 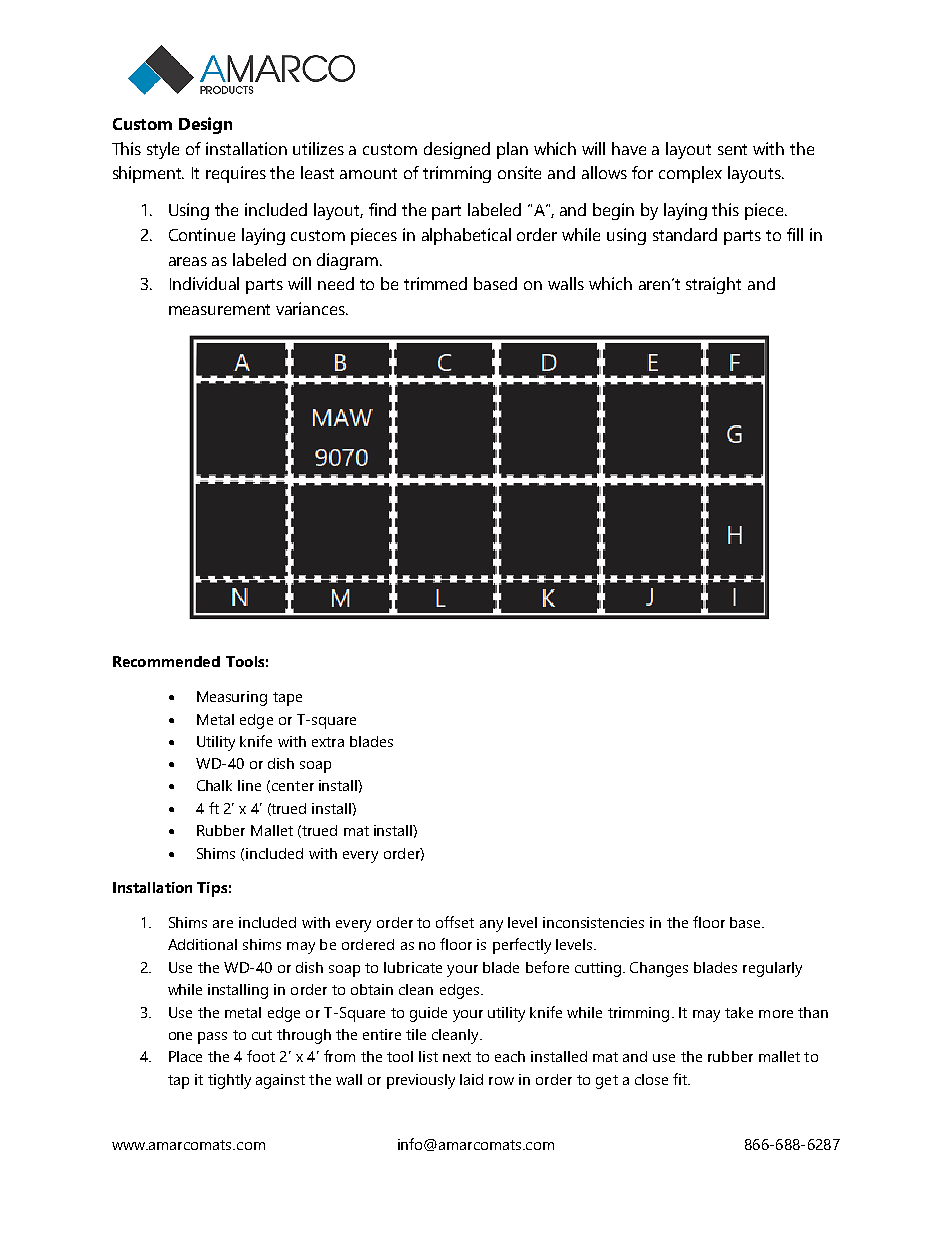 I want to click on extra, so click(x=328, y=742).
